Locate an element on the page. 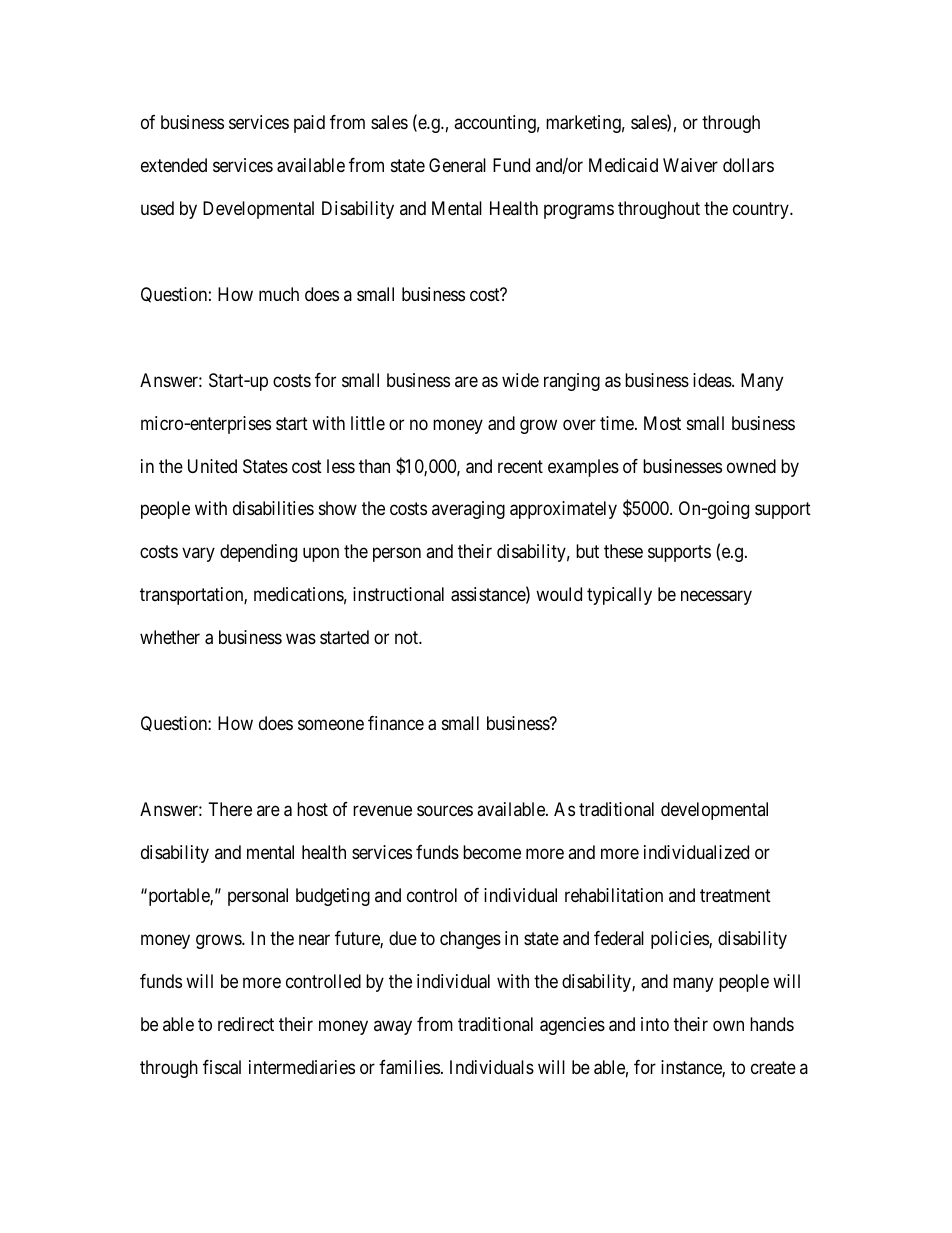  General is located at coordinates (457, 165).
